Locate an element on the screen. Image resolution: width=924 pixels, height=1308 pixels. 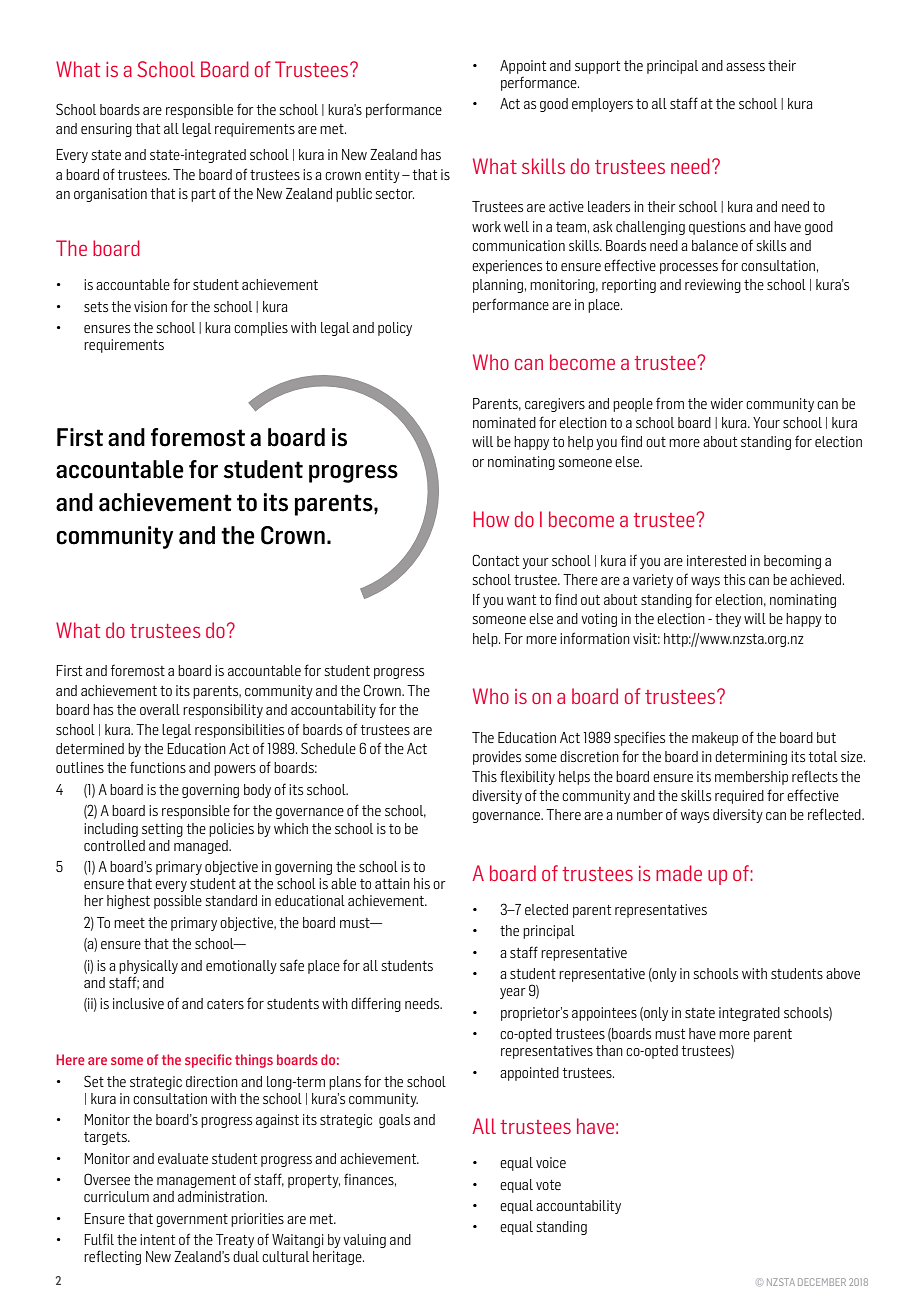
entity is located at coordinates (382, 176).
